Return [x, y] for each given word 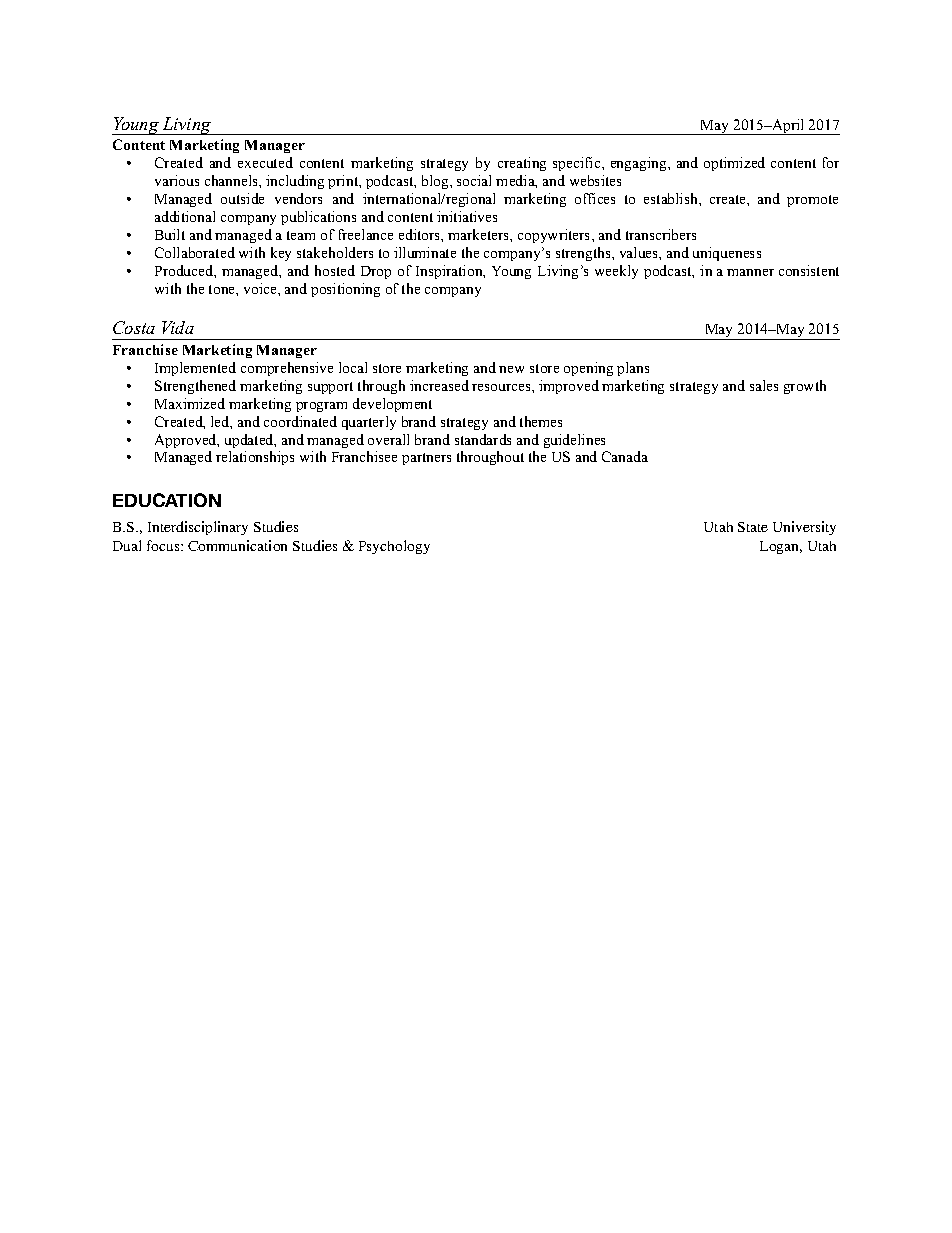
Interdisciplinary [198, 528]
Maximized [190, 403]
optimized [734, 164]
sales [764, 385]
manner [750, 272]
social [474, 180]
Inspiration [450, 272]
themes [541, 421]
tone [223, 289]
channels [232, 180]
